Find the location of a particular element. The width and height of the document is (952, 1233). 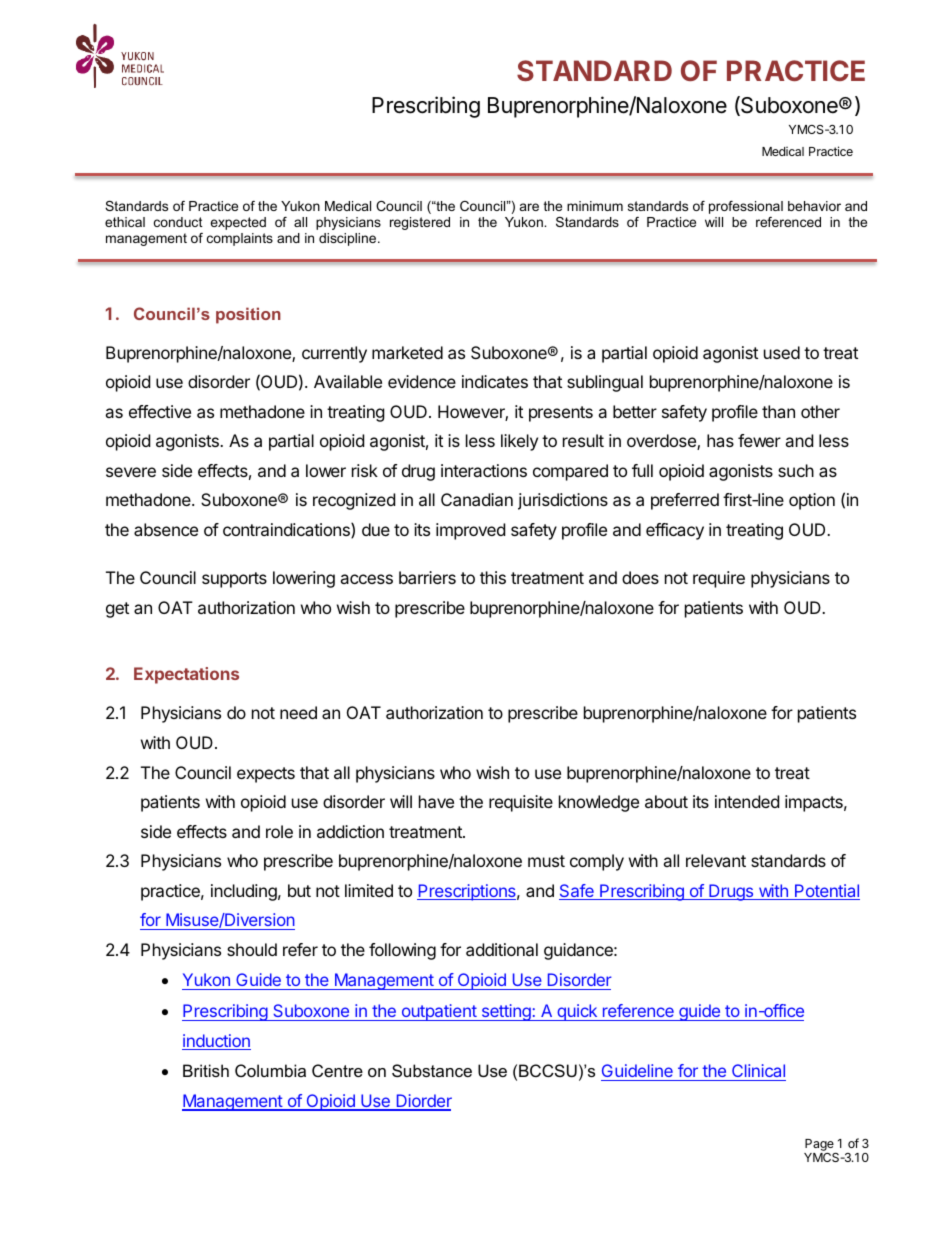

professional is located at coordinates (746, 207).
